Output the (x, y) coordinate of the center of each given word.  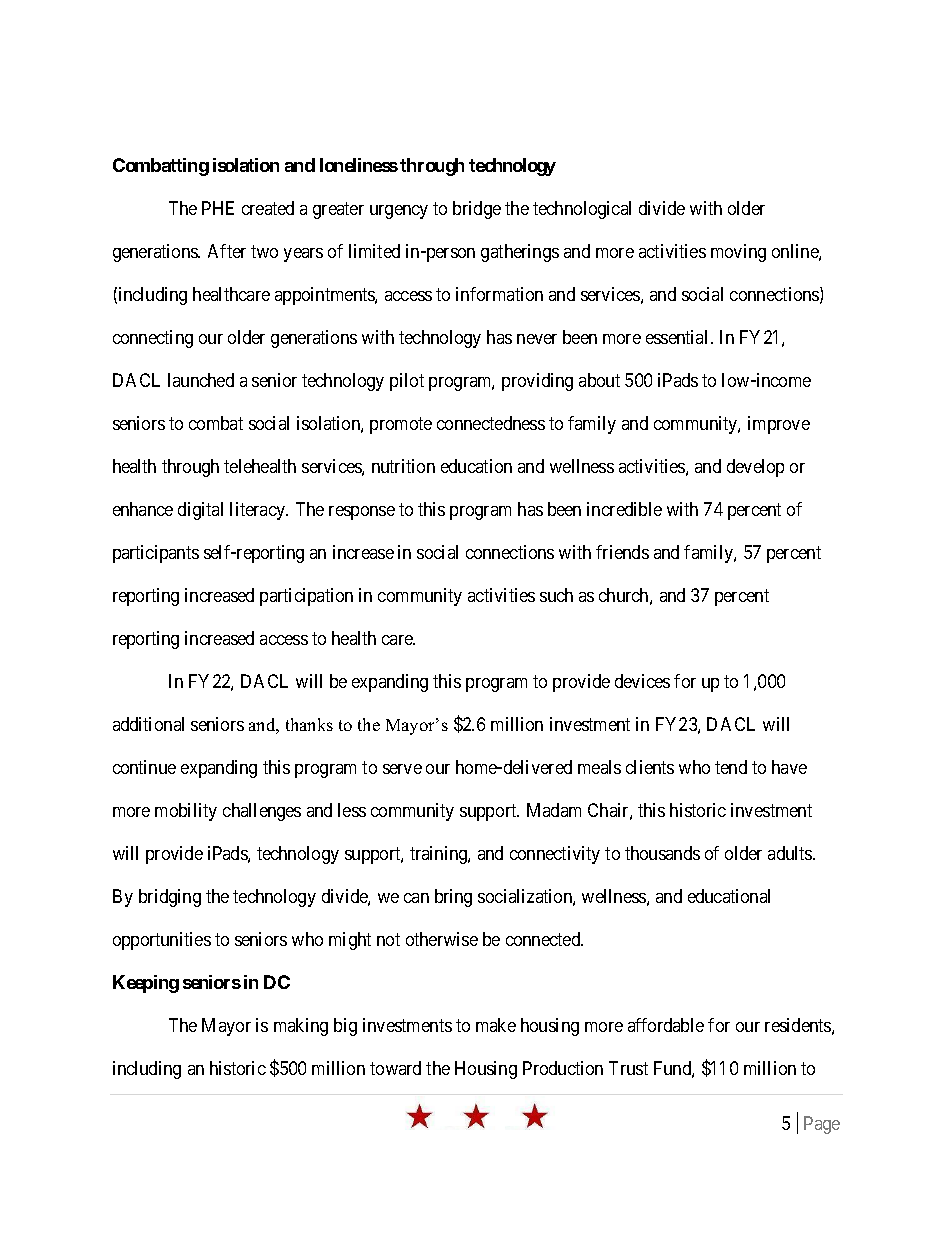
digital (200, 511)
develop (755, 468)
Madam (554, 810)
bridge (477, 210)
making (301, 1027)
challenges (262, 812)
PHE (218, 208)
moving (738, 253)
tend (731, 767)
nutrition (403, 466)
